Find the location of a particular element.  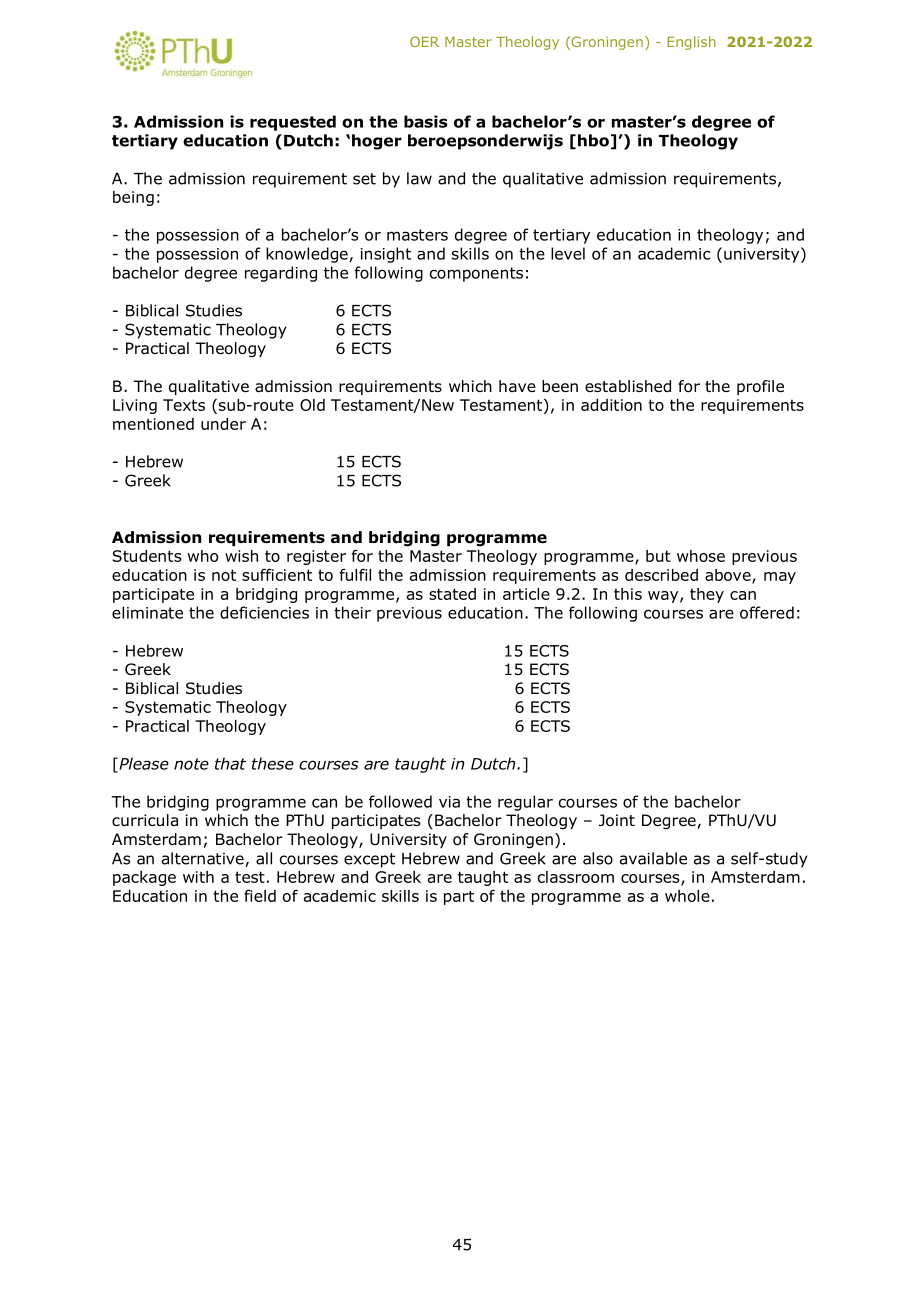

whose is located at coordinates (701, 556).
